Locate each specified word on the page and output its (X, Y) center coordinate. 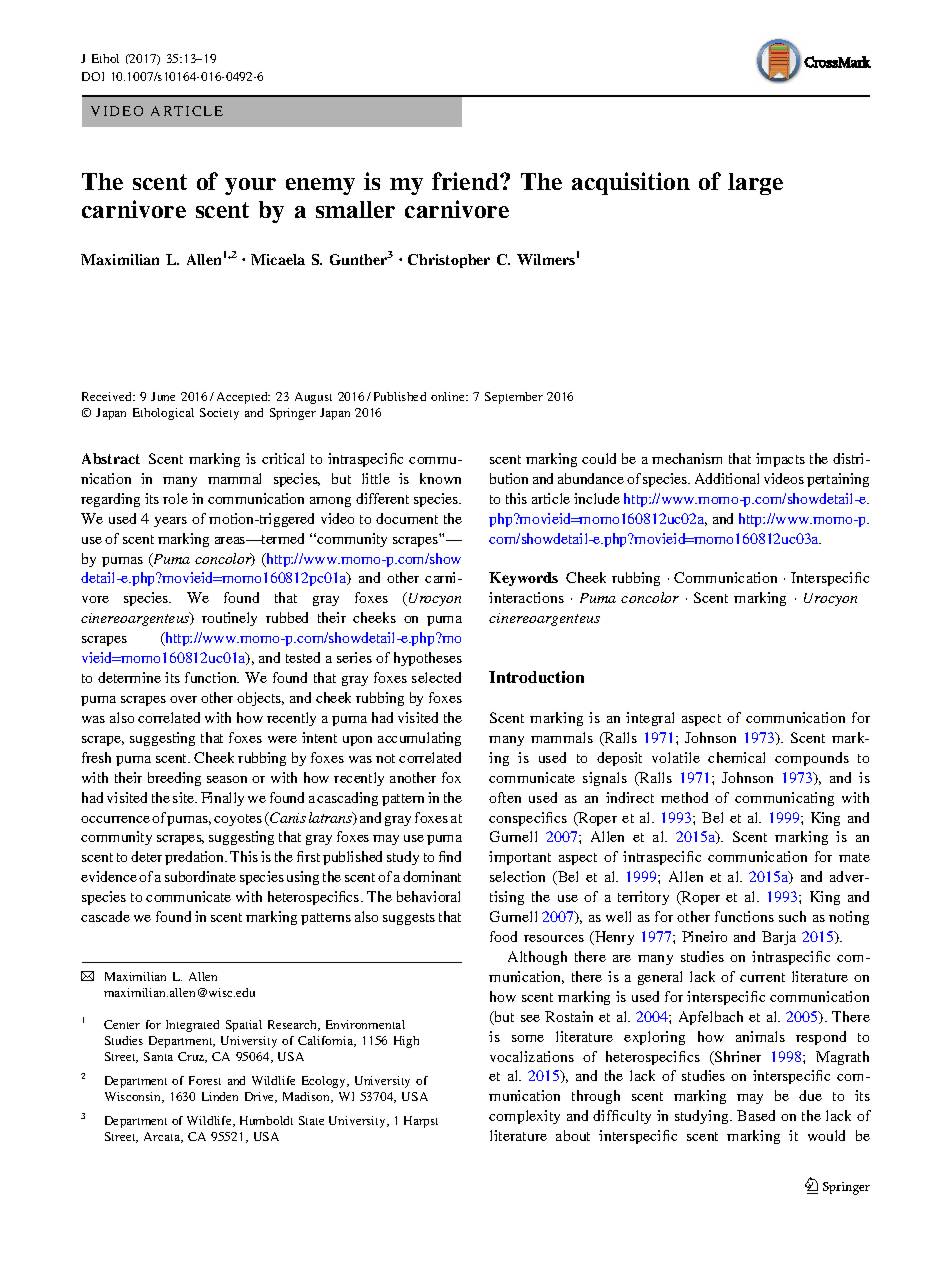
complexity (524, 1117)
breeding (174, 779)
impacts (780, 460)
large (755, 184)
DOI (93, 76)
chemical (736, 757)
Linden (220, 1096)
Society (219, 414)
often (505, 797)
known (440, 478)
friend (466, 181)
